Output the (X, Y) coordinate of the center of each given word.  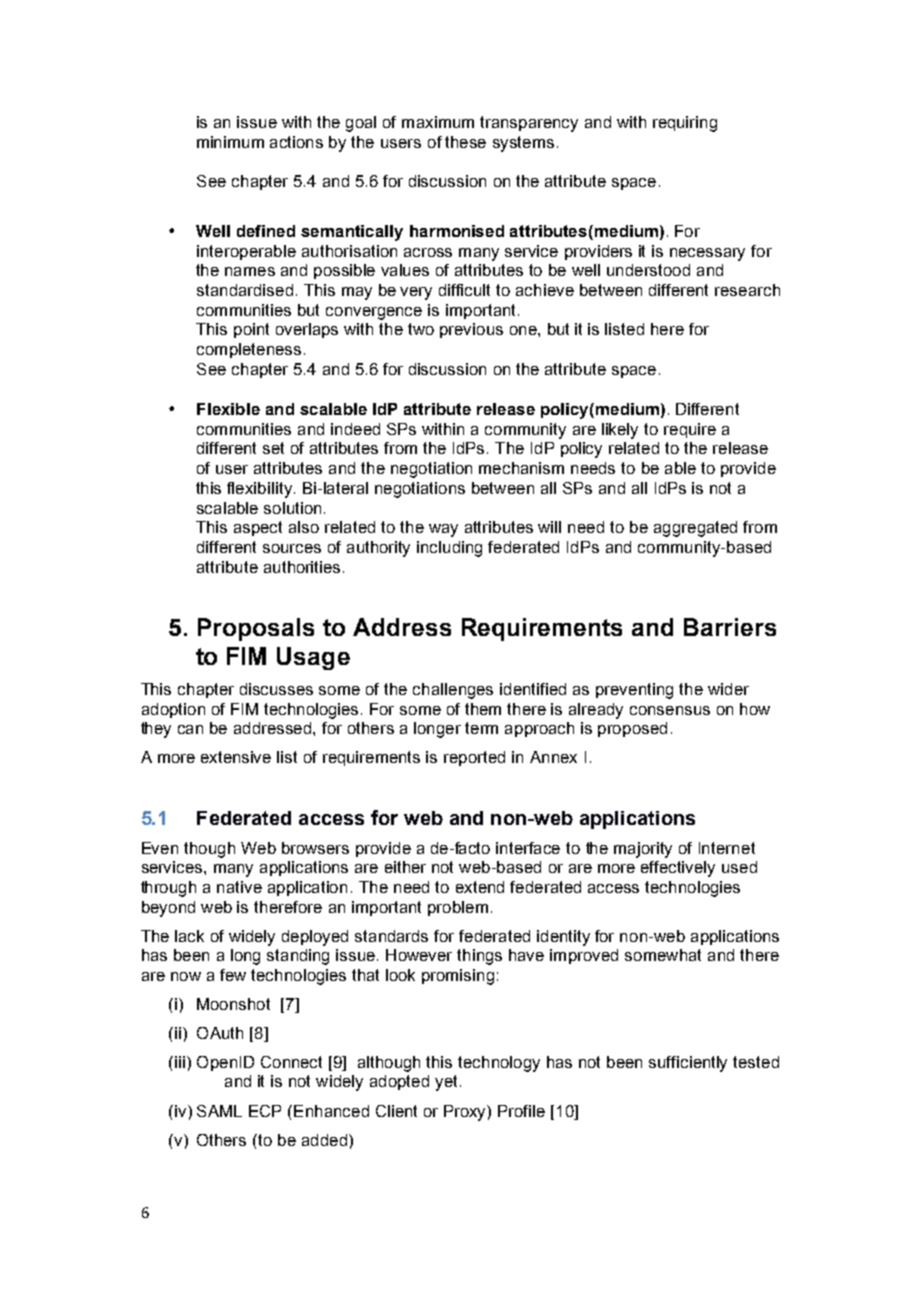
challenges (453, 691)
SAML (219, 1111)
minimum (230, 142)
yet (446, 1083)
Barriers (730, 627)
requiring (685, 124)
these (465, 142)
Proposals (256, 629)
